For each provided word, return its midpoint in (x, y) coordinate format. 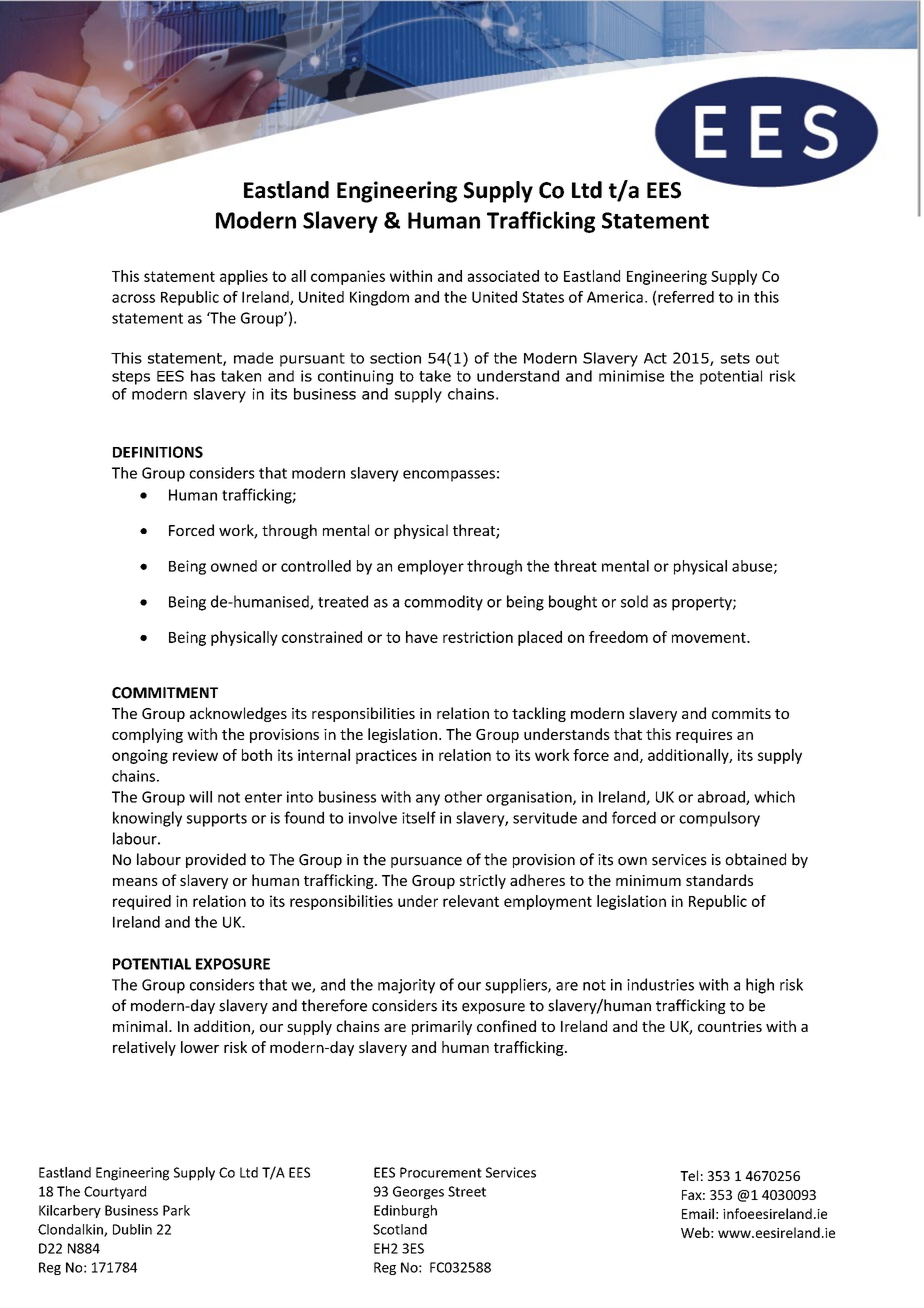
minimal (140, 1026)
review (195, 755)
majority (406, 986)
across (133, 298)
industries (660, 984)
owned (234, 566)
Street (467, 1191)
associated (503, 276)
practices (386, 756)
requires (704, 736)
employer (431, 567)
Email (698, 1213)
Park (176, 1210)
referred (686, 297)
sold (634, 601)
